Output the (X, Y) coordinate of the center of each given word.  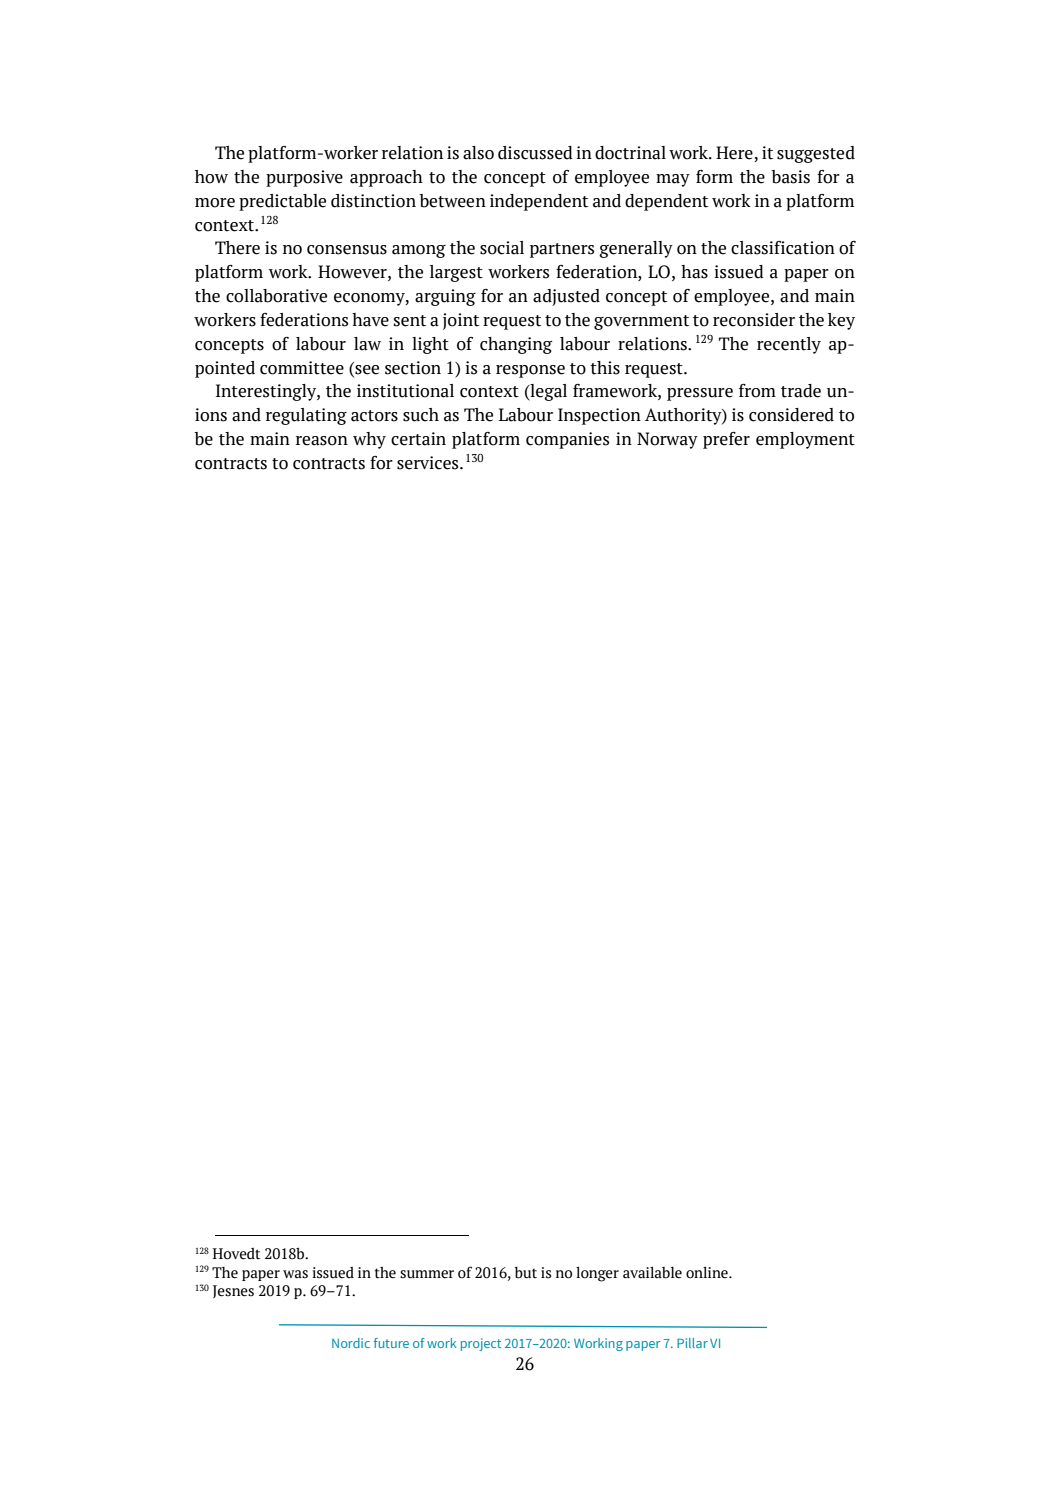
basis (790, 177)
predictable (282, 202)
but (525, 1272)
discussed (535, 153)
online (708, 1272)
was (295, 1274)
